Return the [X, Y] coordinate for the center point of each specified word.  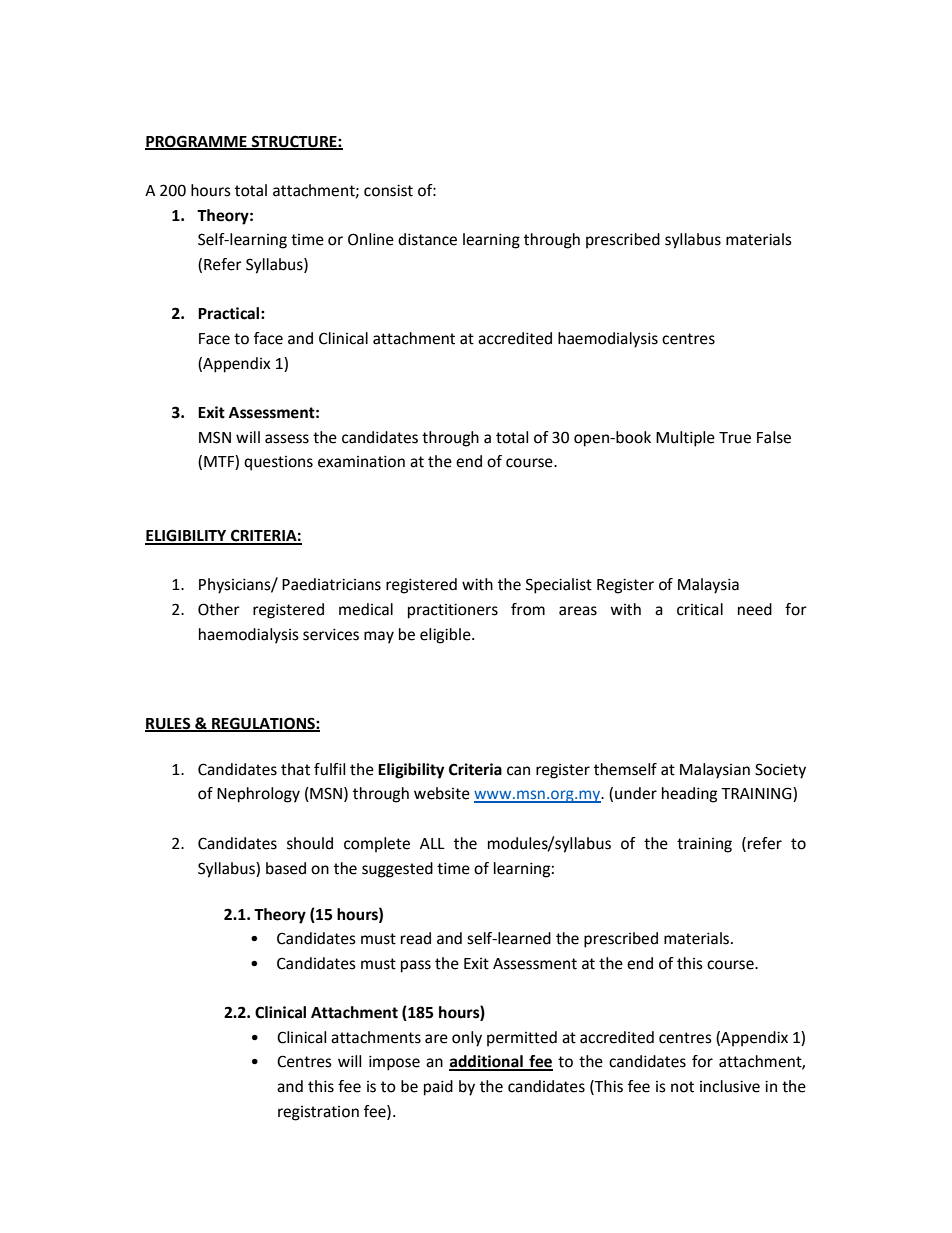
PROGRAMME [197, 142]
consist [388, 190]
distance [427, 239]
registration [318, 1113]
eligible [446, 636]
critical [700, 609]
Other [219, 609]
